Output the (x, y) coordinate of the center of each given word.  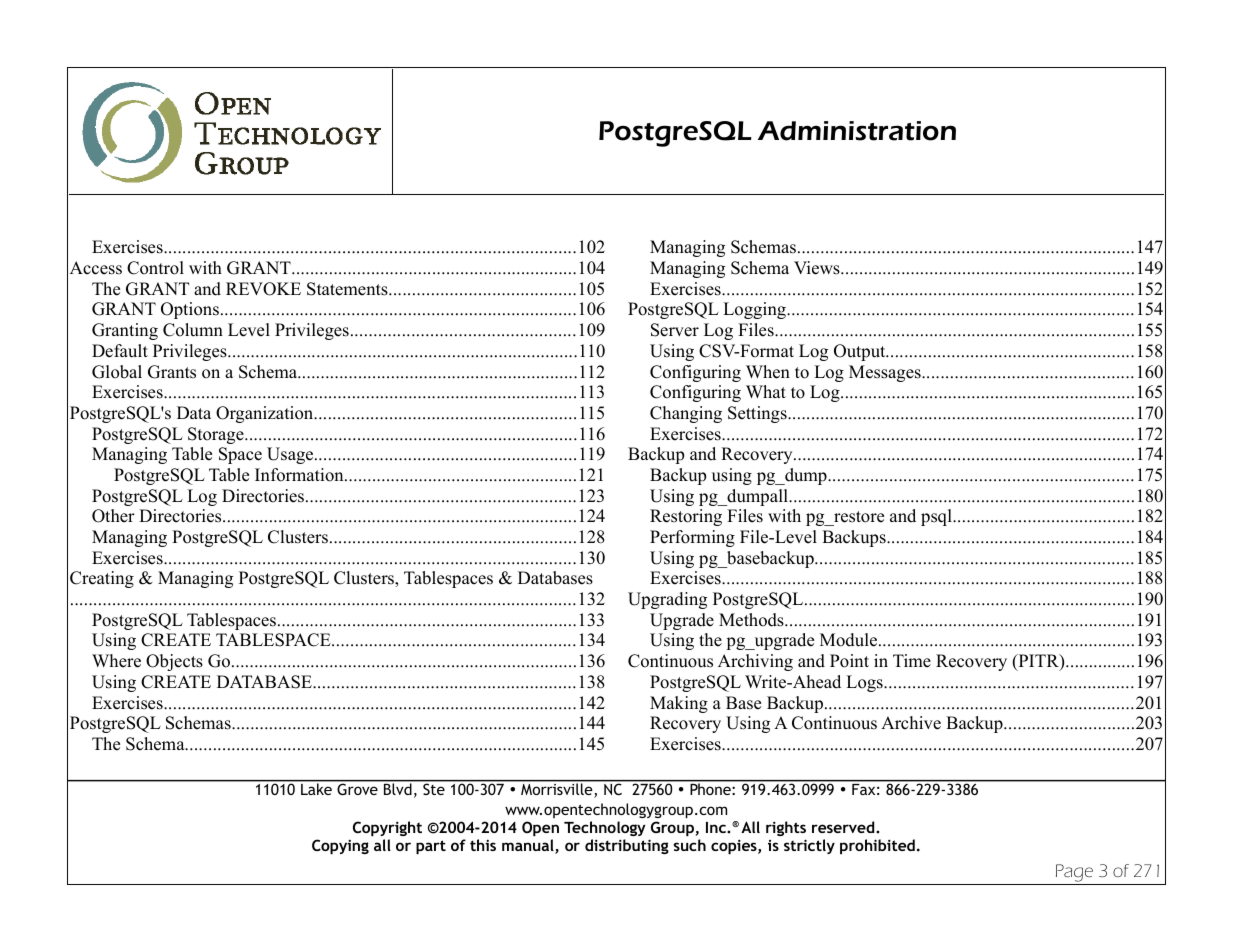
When (768, 372)
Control (155, 268)
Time (912, 661)
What (766, 391)
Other (113, 516)
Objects (174, 662)
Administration (857, 131)
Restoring (686, 517)
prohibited (877, 846)
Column (193, 330)
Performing (692, 538)
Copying (340, 846)
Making (679, 704)
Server (675, 330)
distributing (627, 846)
